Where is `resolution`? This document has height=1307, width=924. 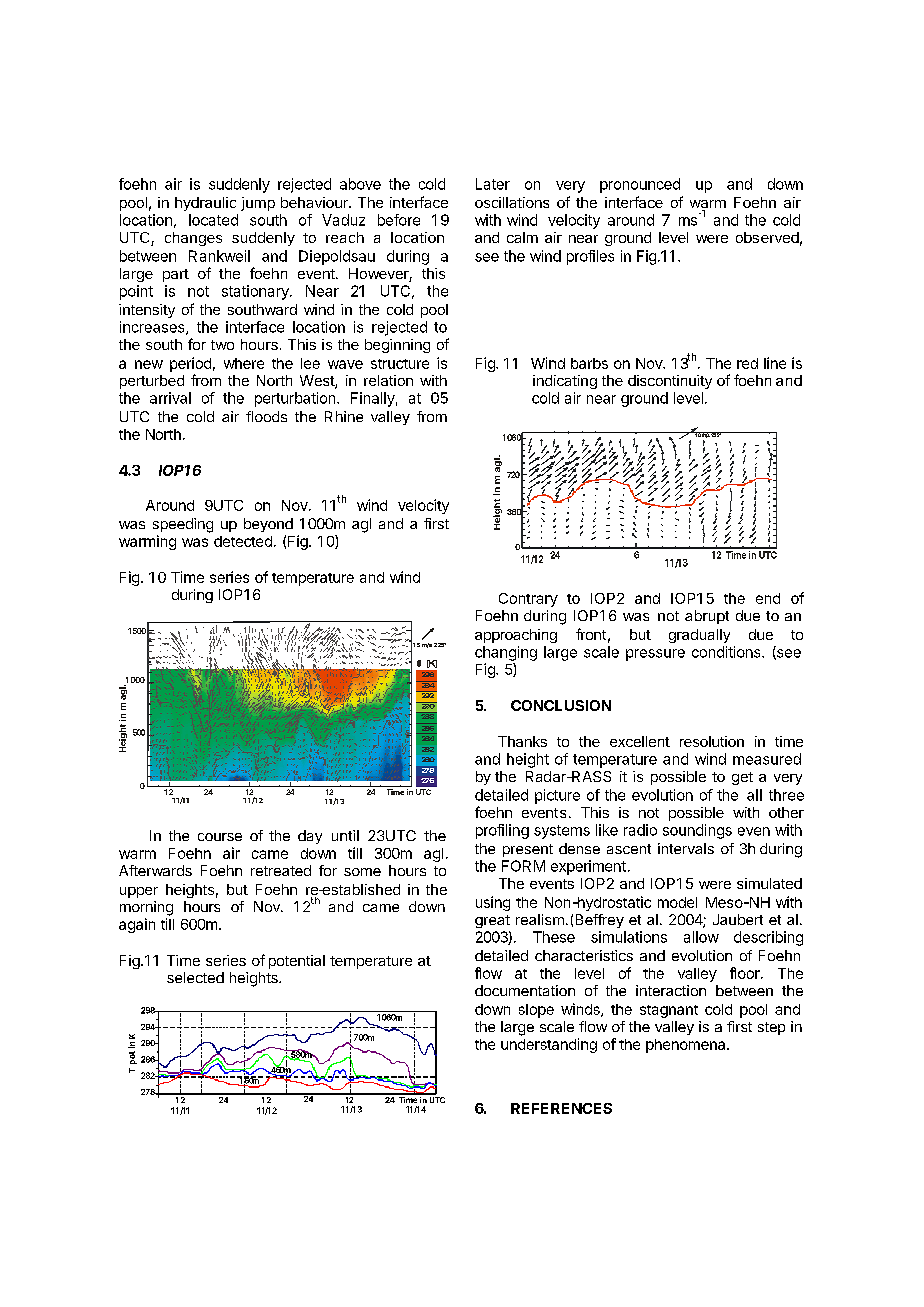
resolution is located at coordinates (712, 741).
